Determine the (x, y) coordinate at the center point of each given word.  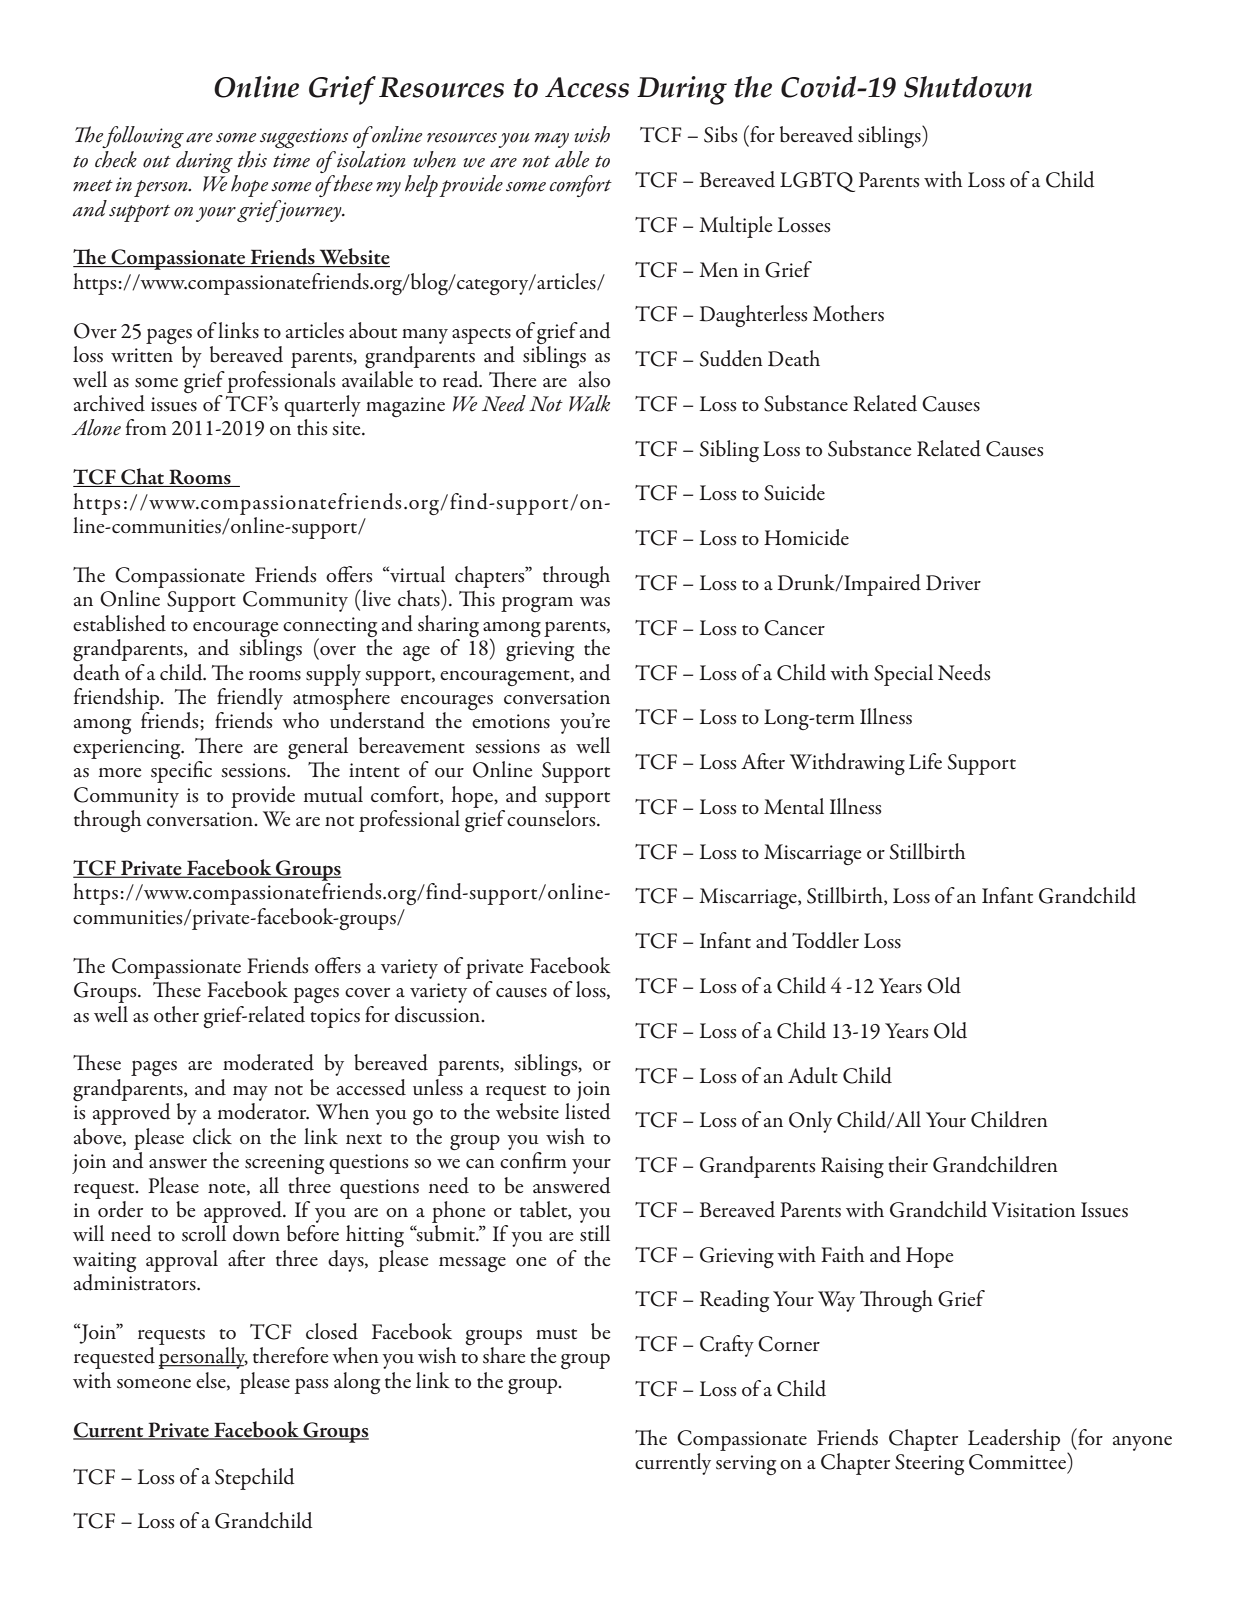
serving (746, 1465)
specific (181, 772)
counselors (552, 818)
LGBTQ (817, 182)
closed (332, 1331)
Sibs (721, 134)
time (291, 160)
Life (925, 761)
